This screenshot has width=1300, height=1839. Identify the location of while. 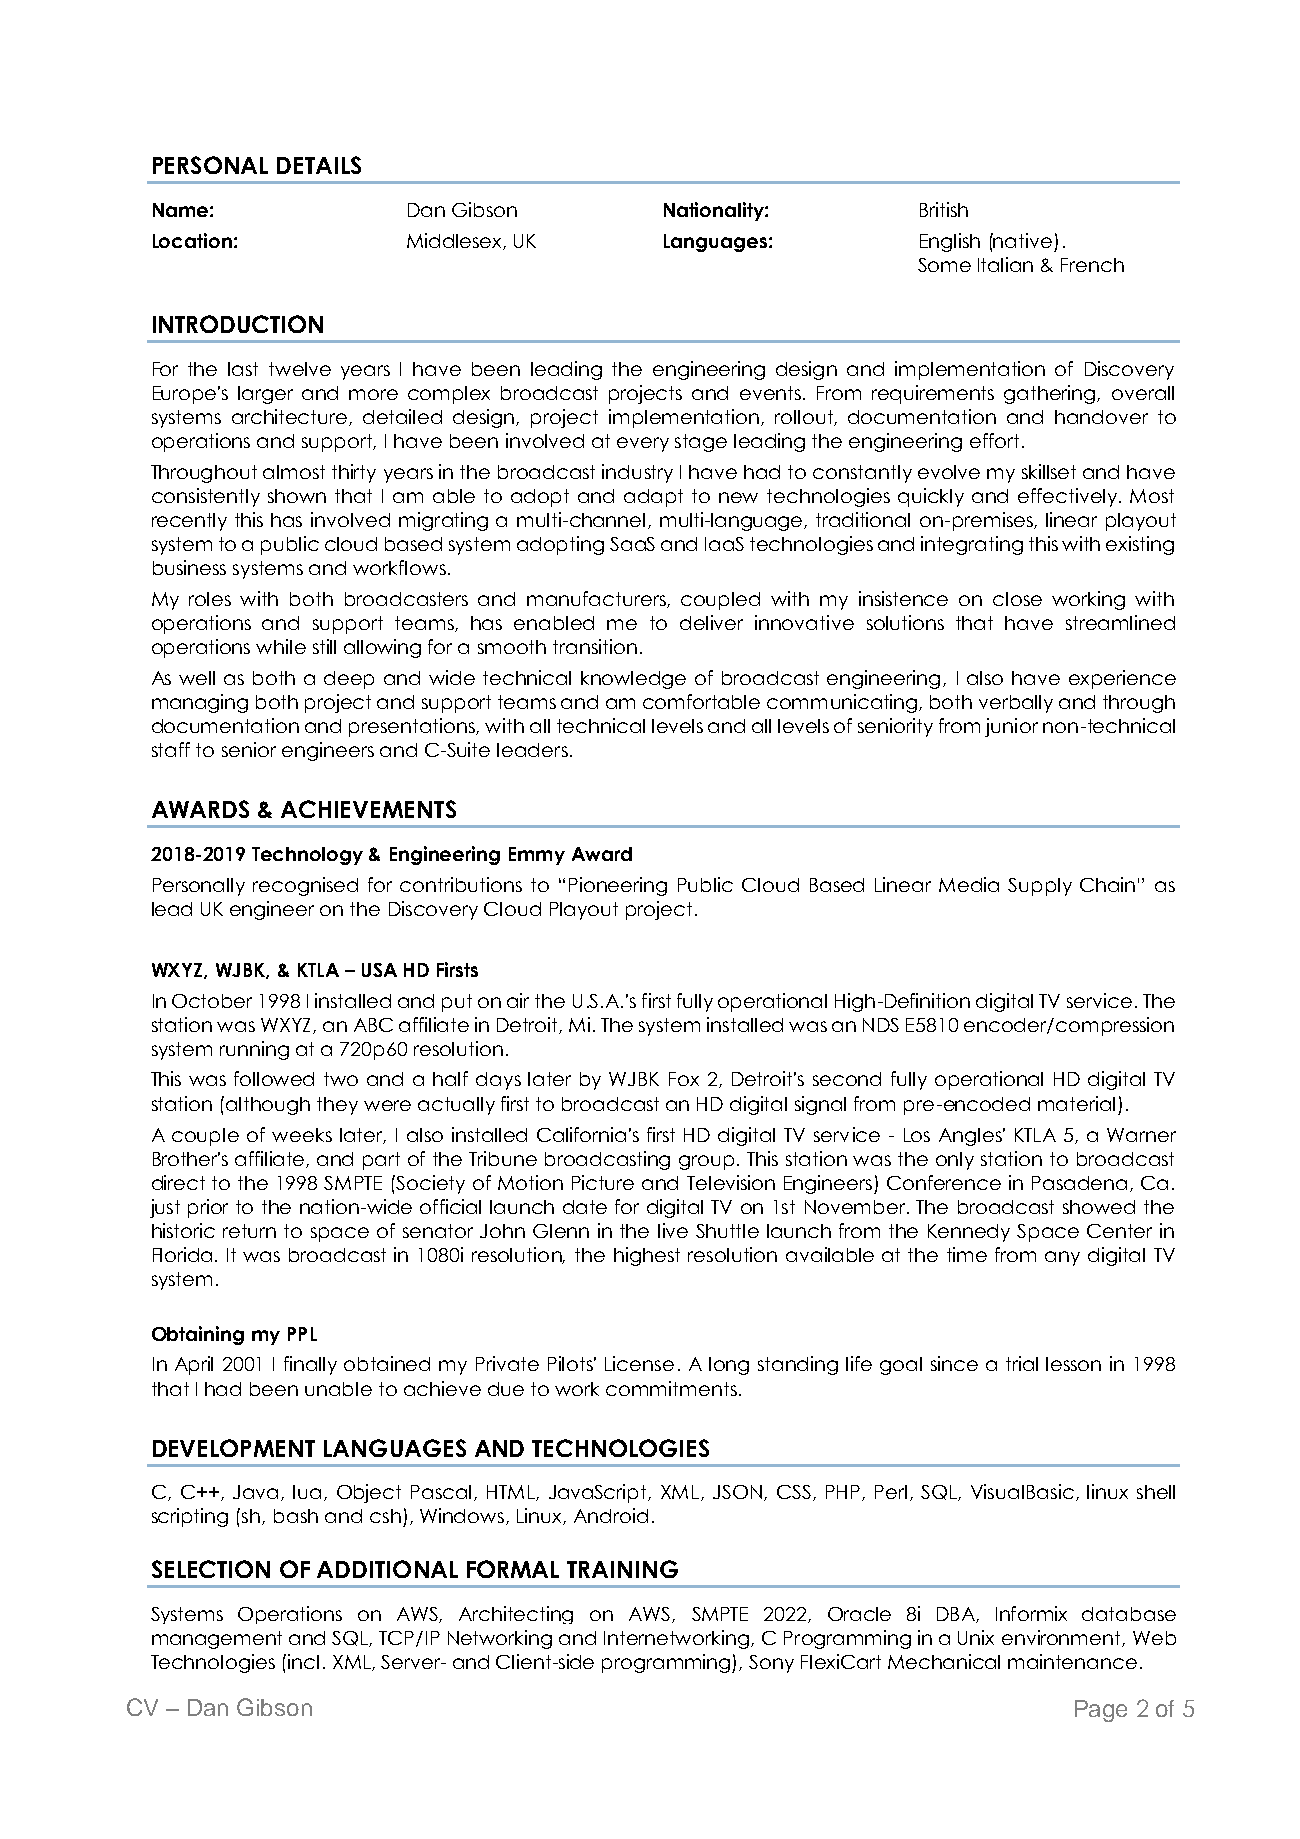
(281, 646).
